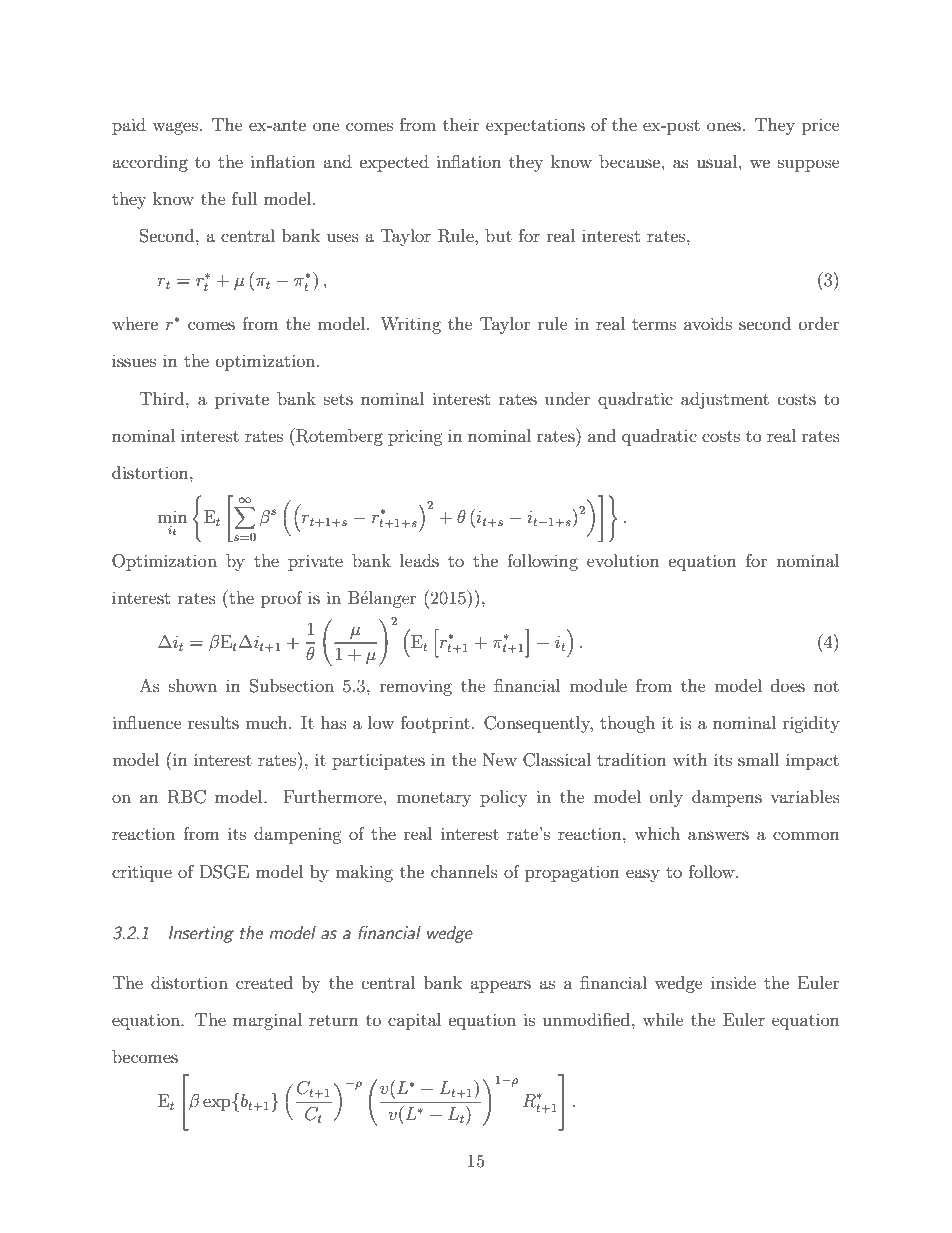  Describe the element at coordinates (503, 798) in the image. I see `policy` at that location.
